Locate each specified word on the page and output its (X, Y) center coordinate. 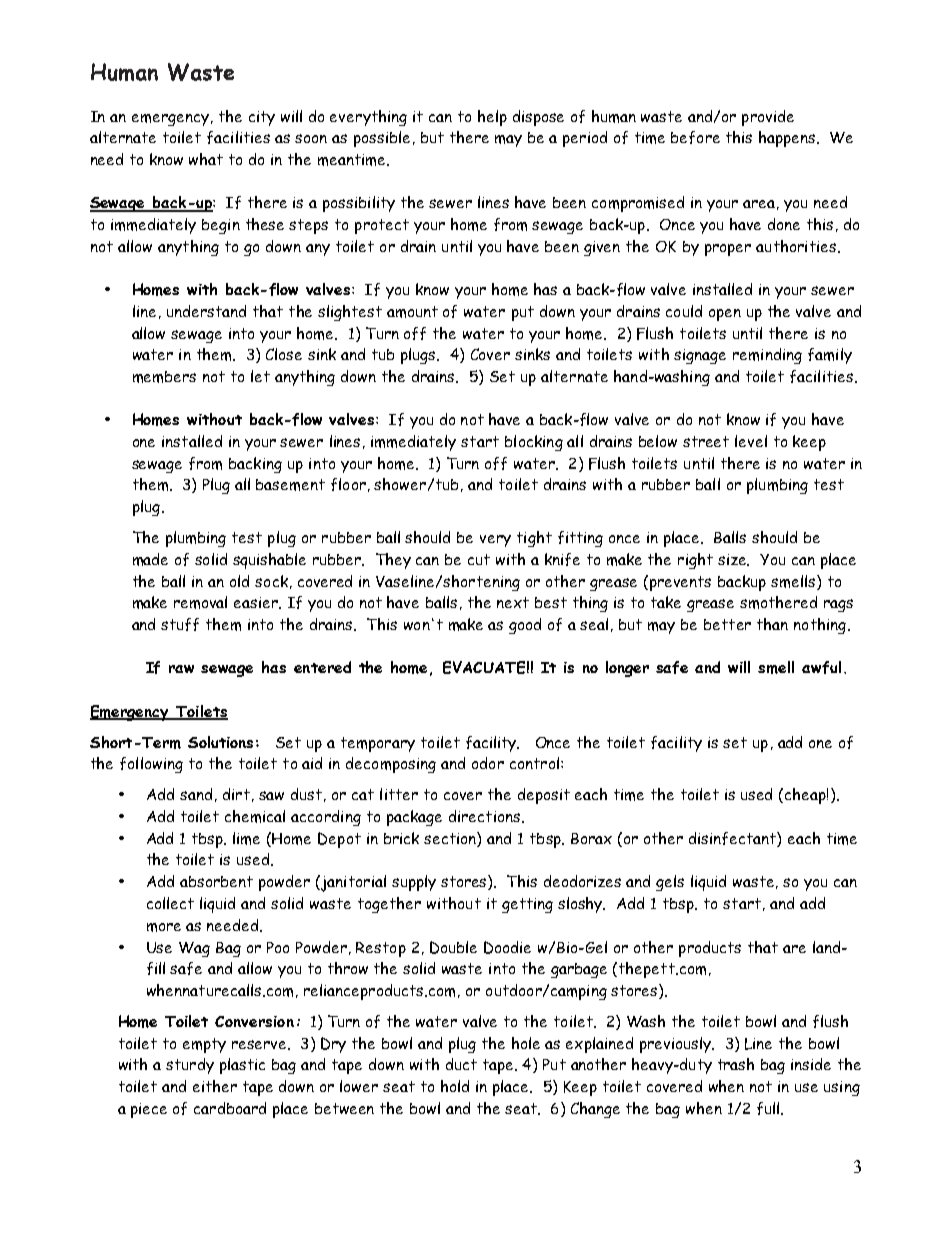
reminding (767, 356)
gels (670, 883)
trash (736, 1064)
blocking (534, 443)
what (206, 159)
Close (284, 354)
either (215, 1086)
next (513, 602)
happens (788, 139)
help (492, 118)
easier (257, 603)
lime (246, 838)
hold (455, 1086)
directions (486, 816)
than (772, 624)
